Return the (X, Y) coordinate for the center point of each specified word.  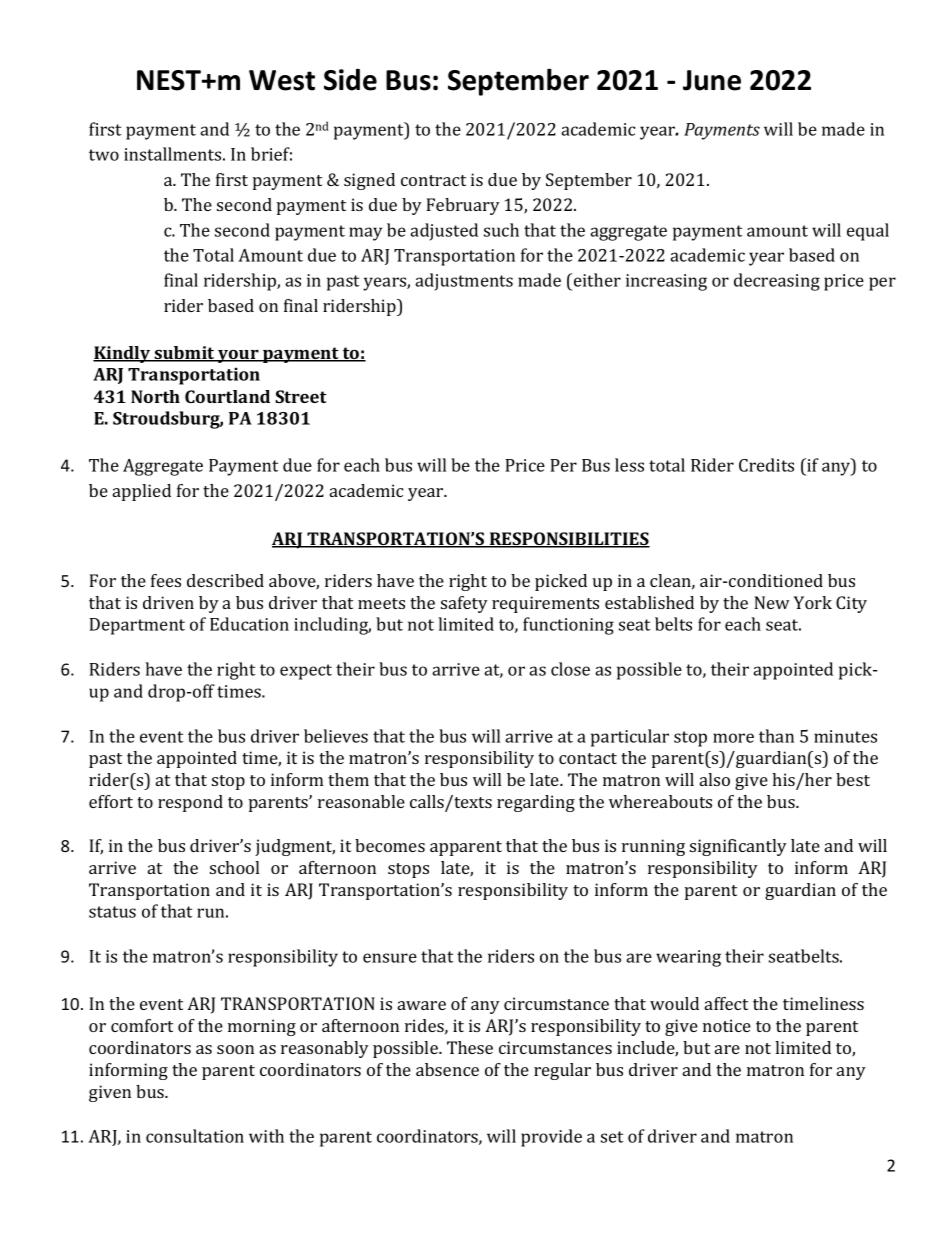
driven (168, 602)
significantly (738, 847)
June (712, 80)
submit (184, 354)
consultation (195, 1136)
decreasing (777, 282)
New (772, 602)
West (282, 80)
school (234, 867)
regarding (536, 803)
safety (464, 604)
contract (433, 180)
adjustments (464, 282)
